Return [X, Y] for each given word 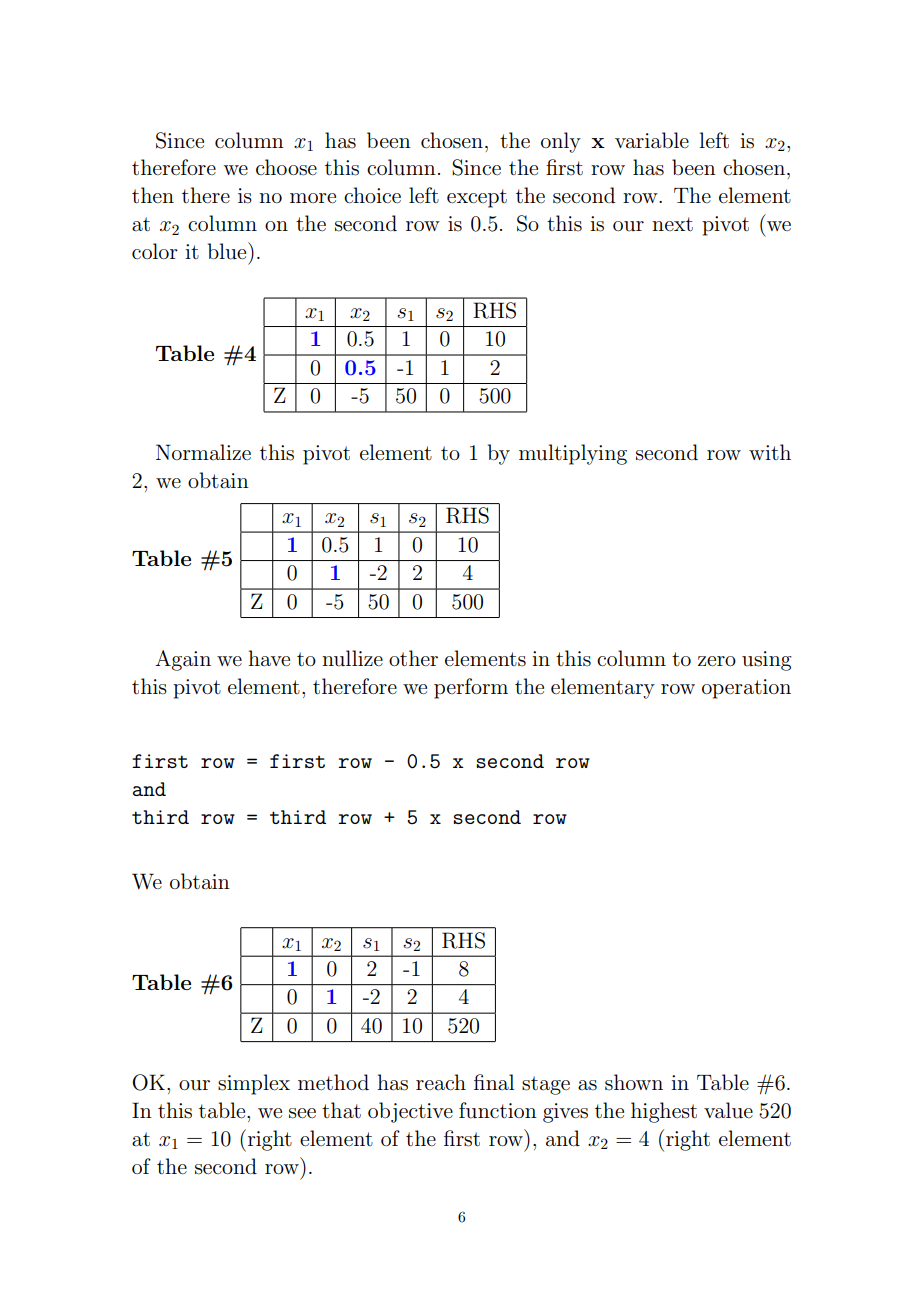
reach [441, 1082]
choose [286, 167]
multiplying [573, 454]
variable [652, 140]
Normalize [203, 452]
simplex [254, 1084]
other [413, 658]
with [770, 452]
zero [717, 661]
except [477, 198]
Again [183, 660]
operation [746, 689]
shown [634, 1082]
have [269, 658]
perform [471, 688]
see [302, 1113]
